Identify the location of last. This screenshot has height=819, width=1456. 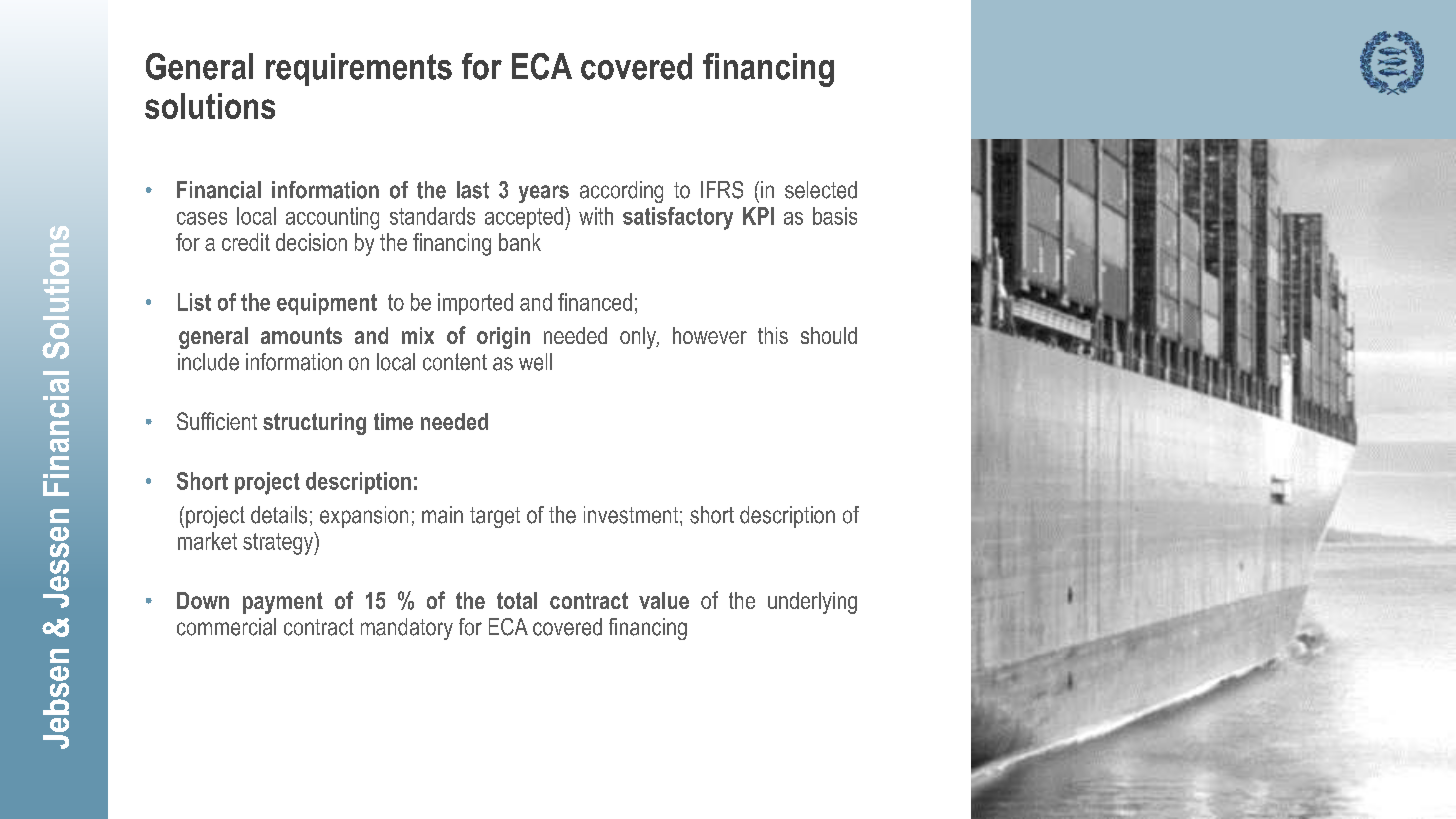
(473, 190).
